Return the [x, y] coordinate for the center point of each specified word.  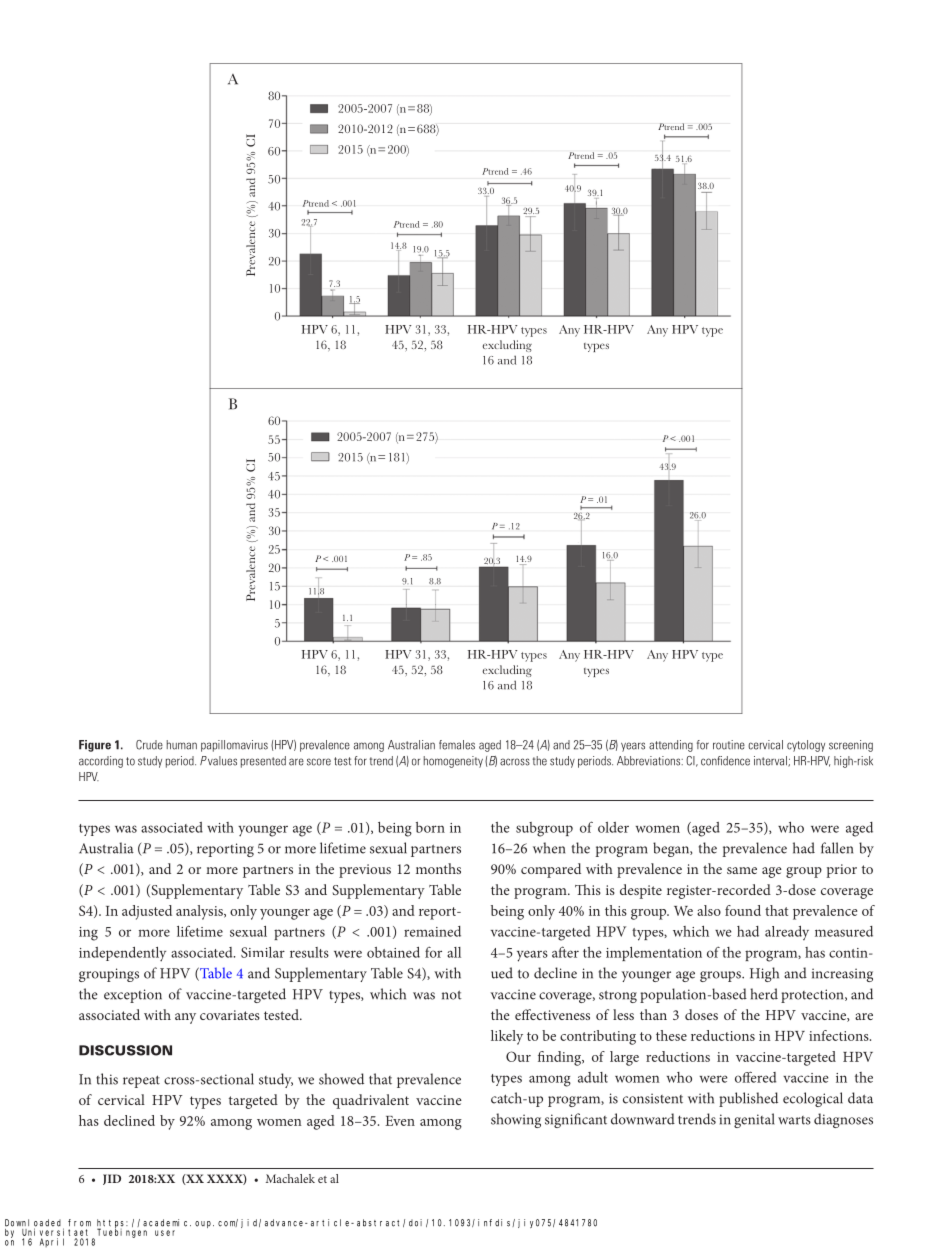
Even [400, 1121]
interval [771, 761]
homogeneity [453, 762]
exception [133, 996]
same [742, 870]
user [165, 1233]
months [438, 868]
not [452, 995]
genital [754, 1120]
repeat [141, 1081]
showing [516, 1120]
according [101, 762]
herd [764, 994]
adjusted [147, 912]
